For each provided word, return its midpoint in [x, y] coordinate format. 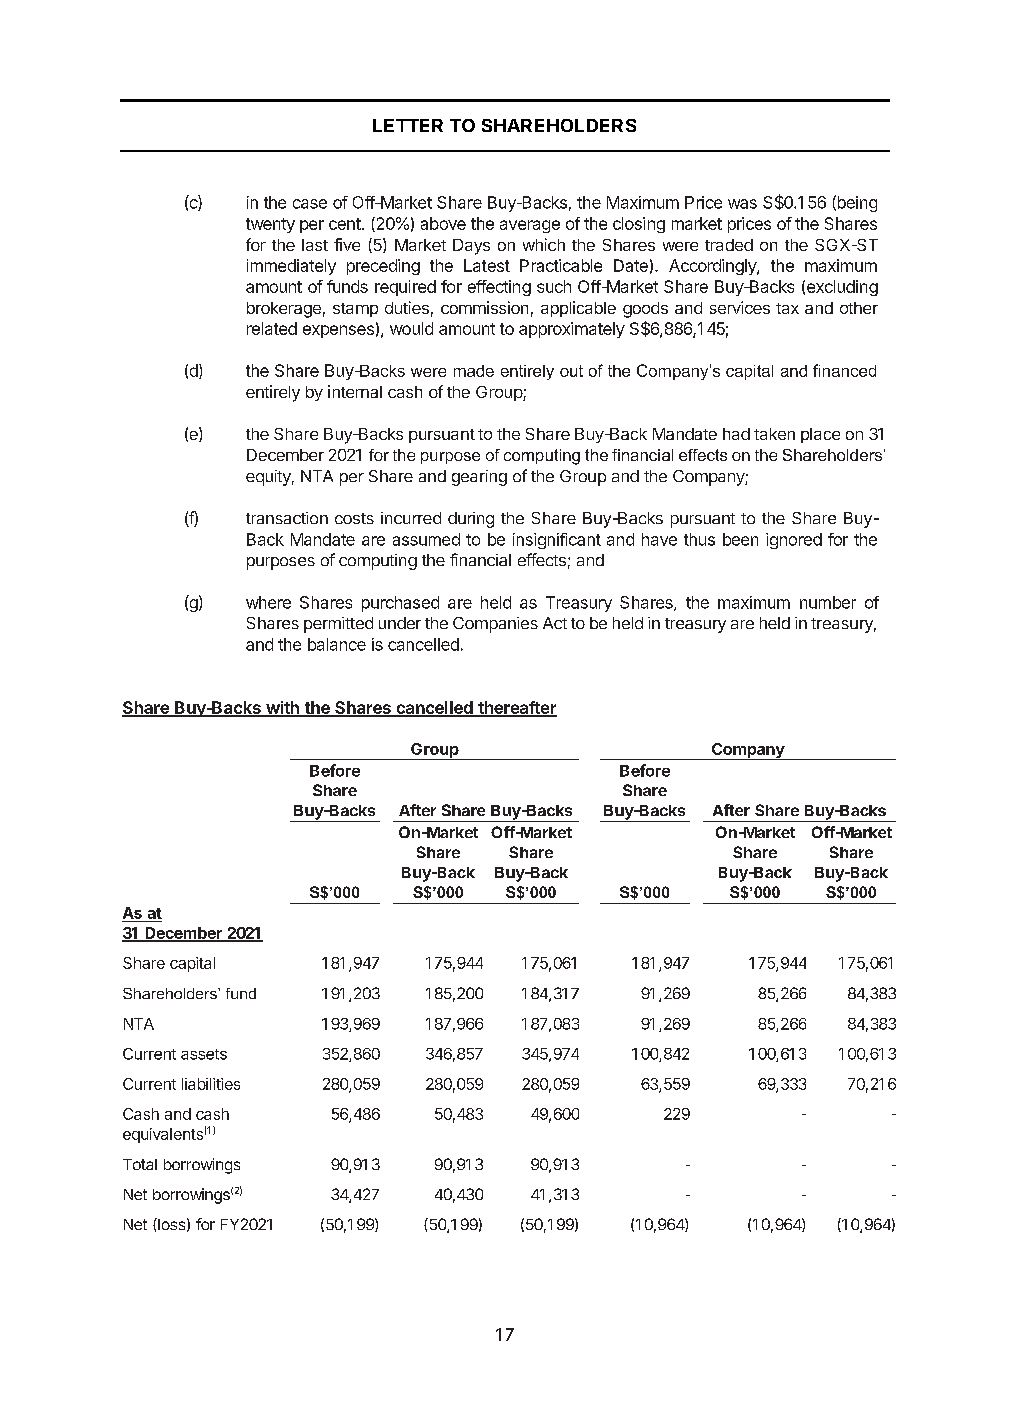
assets [204, 1054]
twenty [270, 225]
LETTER [408, 125]
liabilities [211, 1084]
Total [140, 1164]
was [742, 204]
